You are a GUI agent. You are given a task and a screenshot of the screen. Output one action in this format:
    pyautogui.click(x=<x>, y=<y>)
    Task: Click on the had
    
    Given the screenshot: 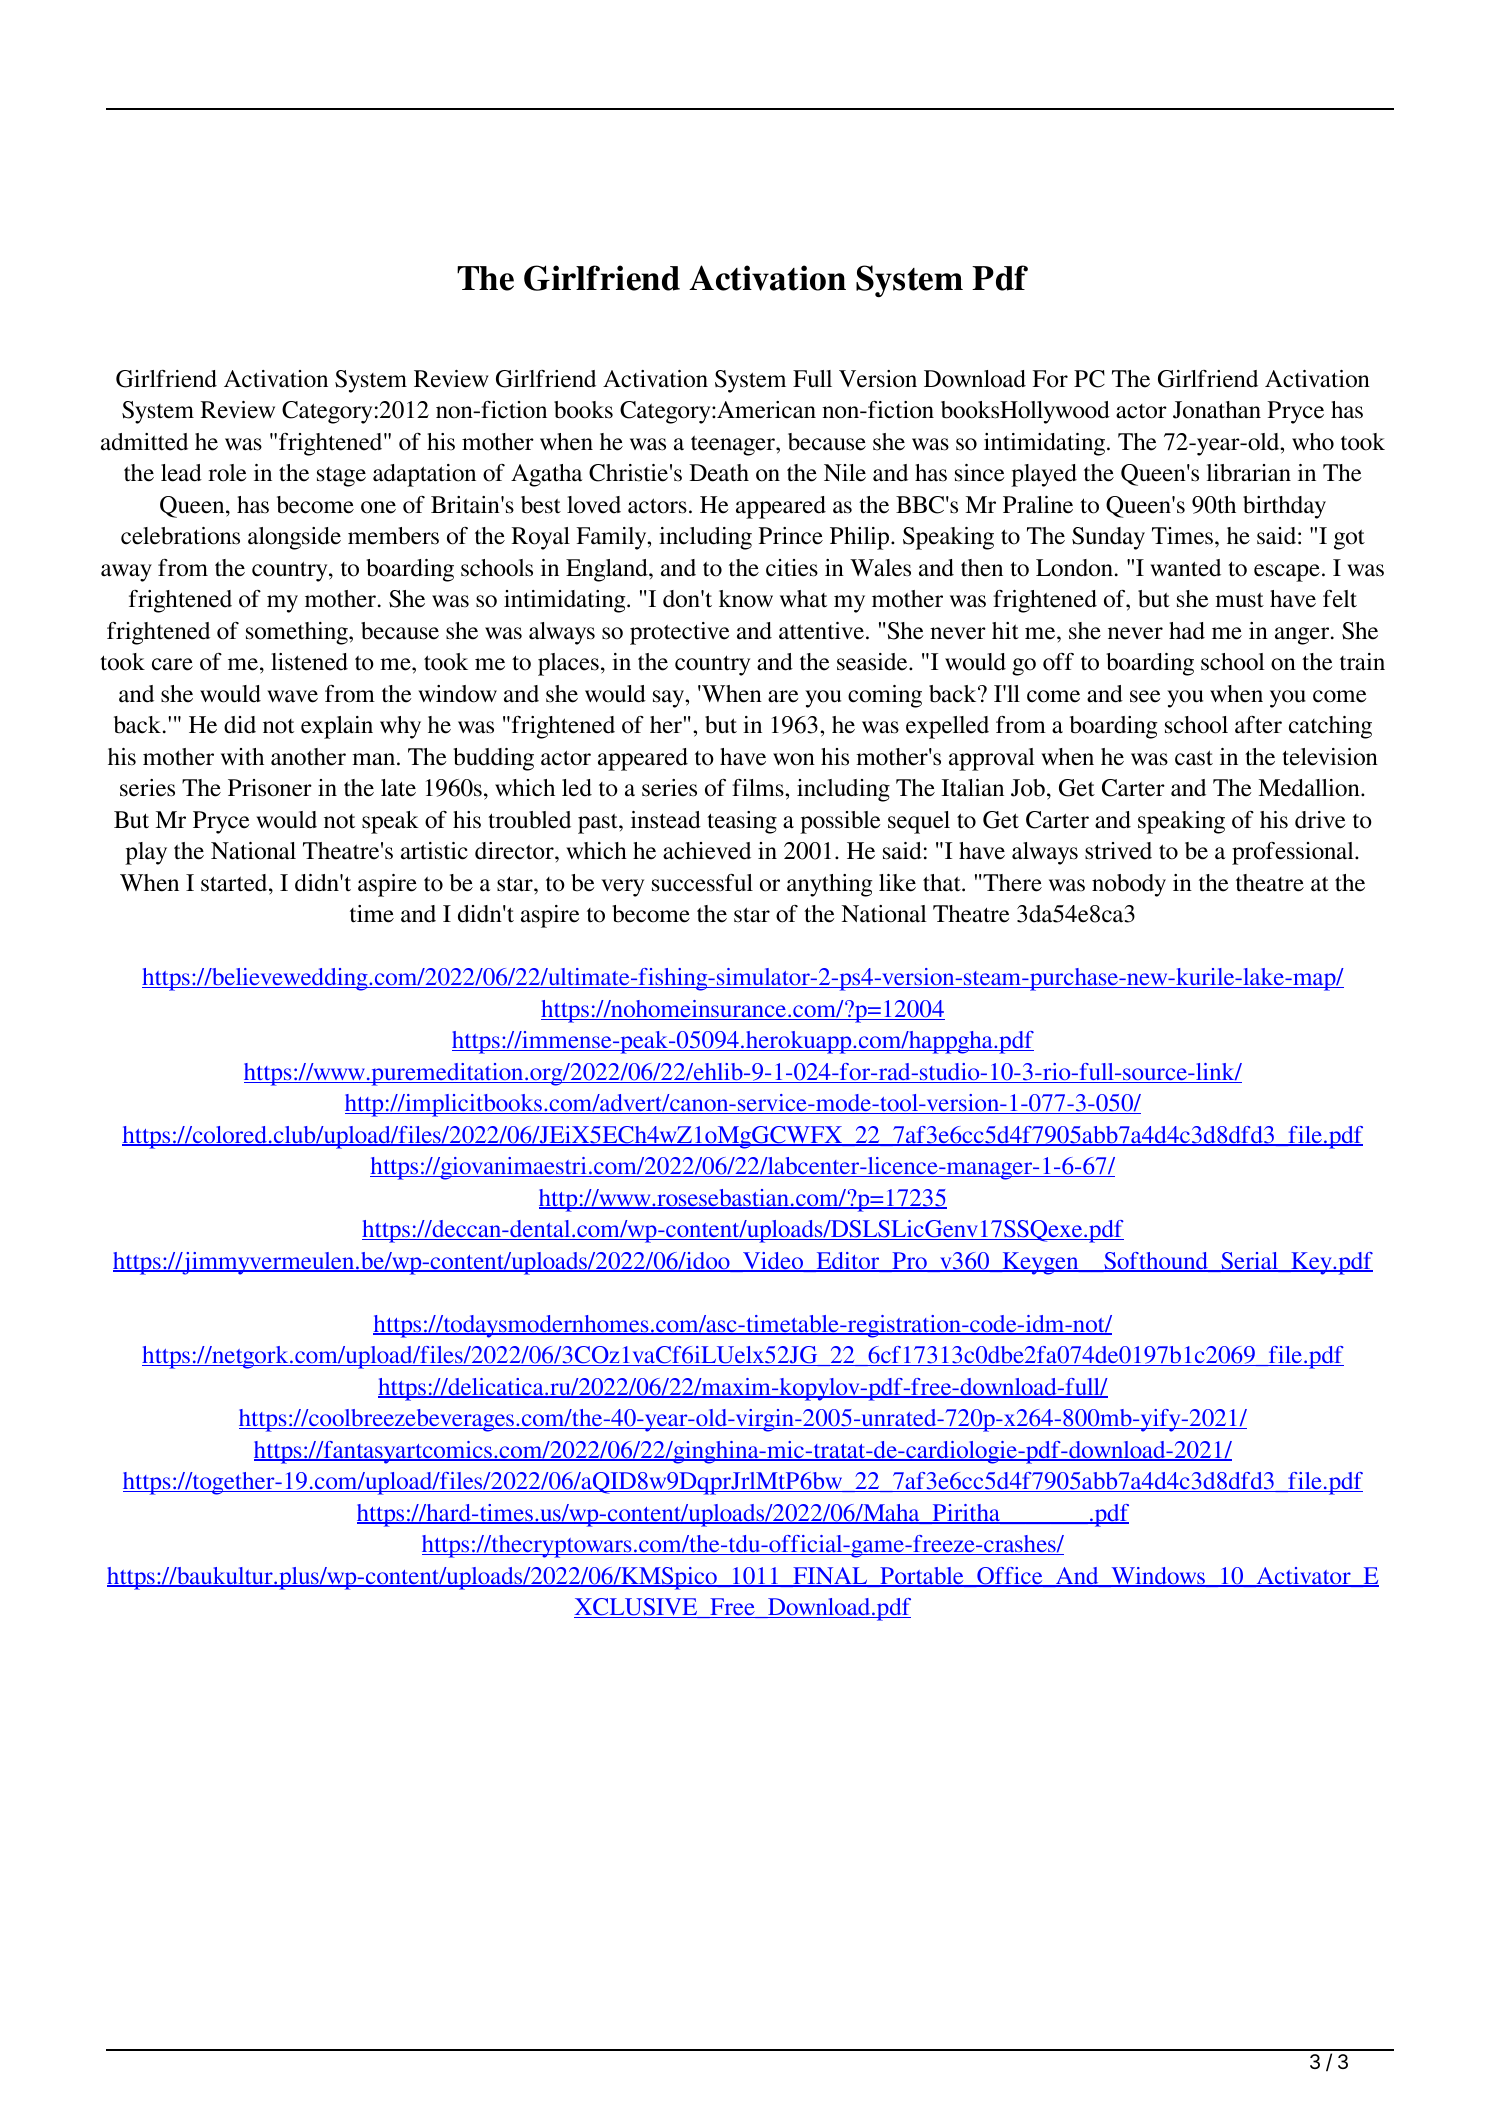 What is the action you would take?
    pyautogui.click(x=1187, y=631)
